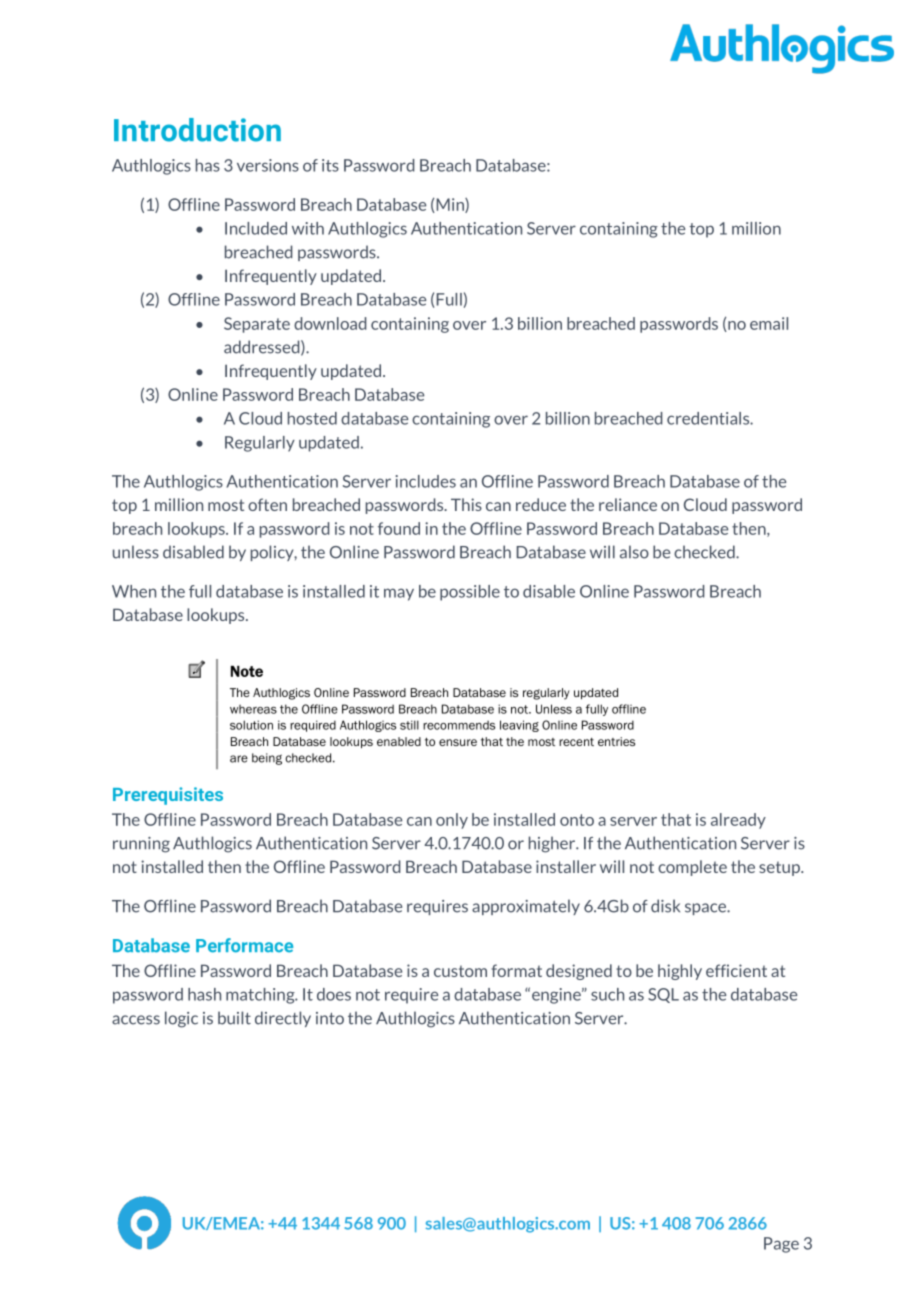  What do you see at coordinates (450, 205) in the document?
I see `Min` at bounding box center [450, 205].
